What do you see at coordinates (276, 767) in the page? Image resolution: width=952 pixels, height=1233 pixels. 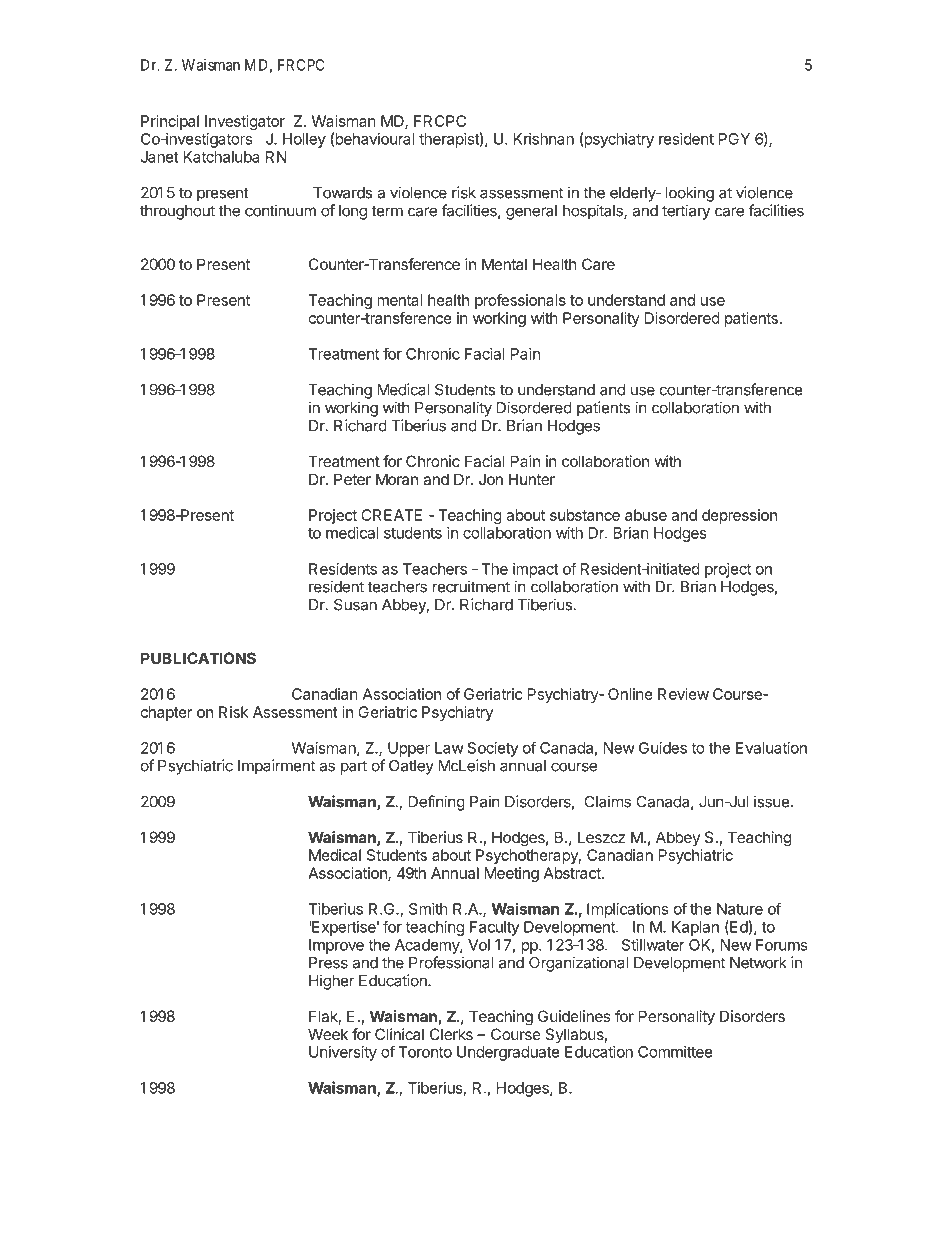 I see `Impairment` at bounding box center [276, 767].
